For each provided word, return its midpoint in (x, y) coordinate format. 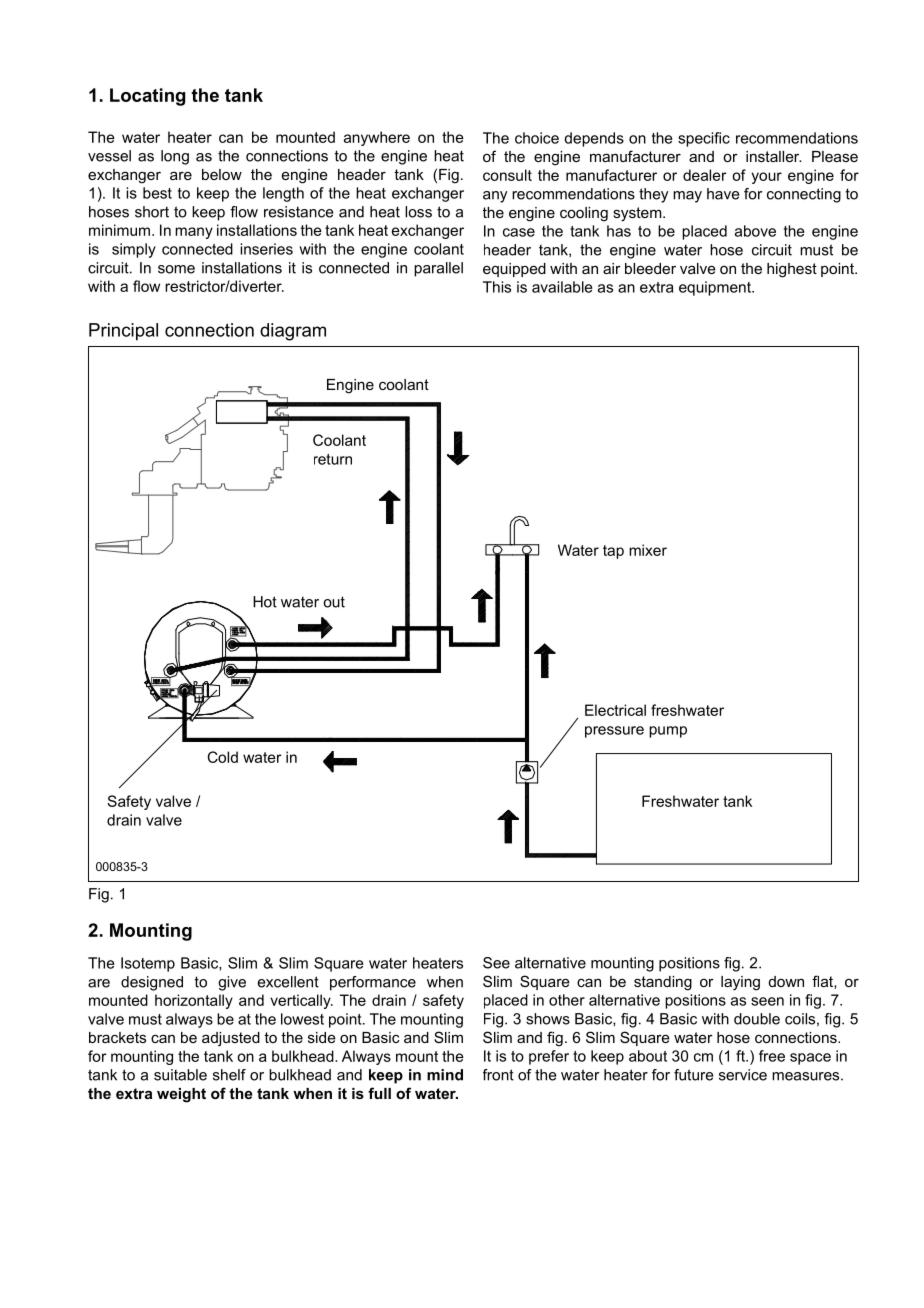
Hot (265, 602)
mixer (648, 550)
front (498, 1075)
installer (774, 156)
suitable (180, 1075)
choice (537, 138)
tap (613, 552)
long (175, 157)
